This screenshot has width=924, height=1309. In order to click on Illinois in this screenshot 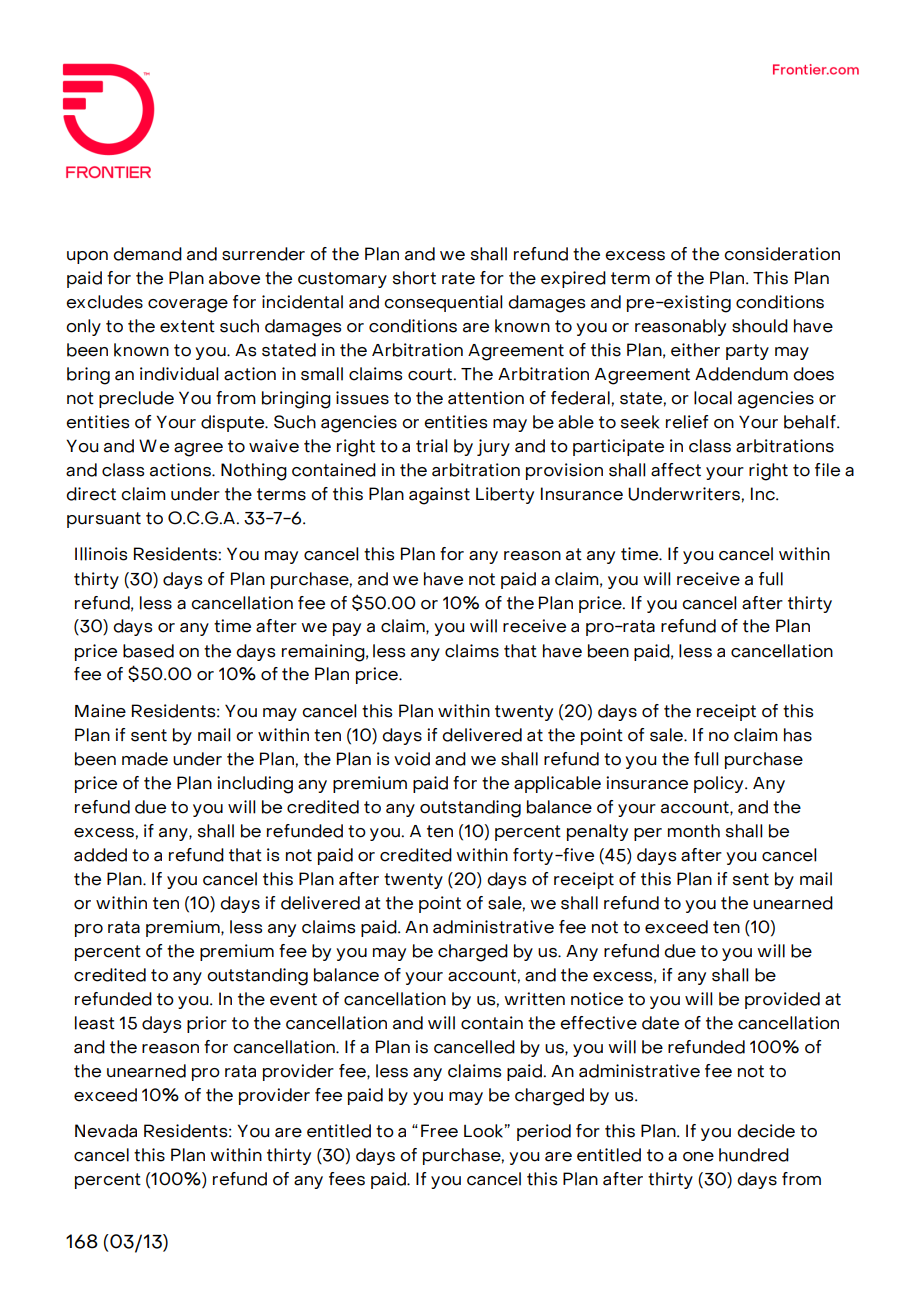, I will do `click(101, 554)`.
